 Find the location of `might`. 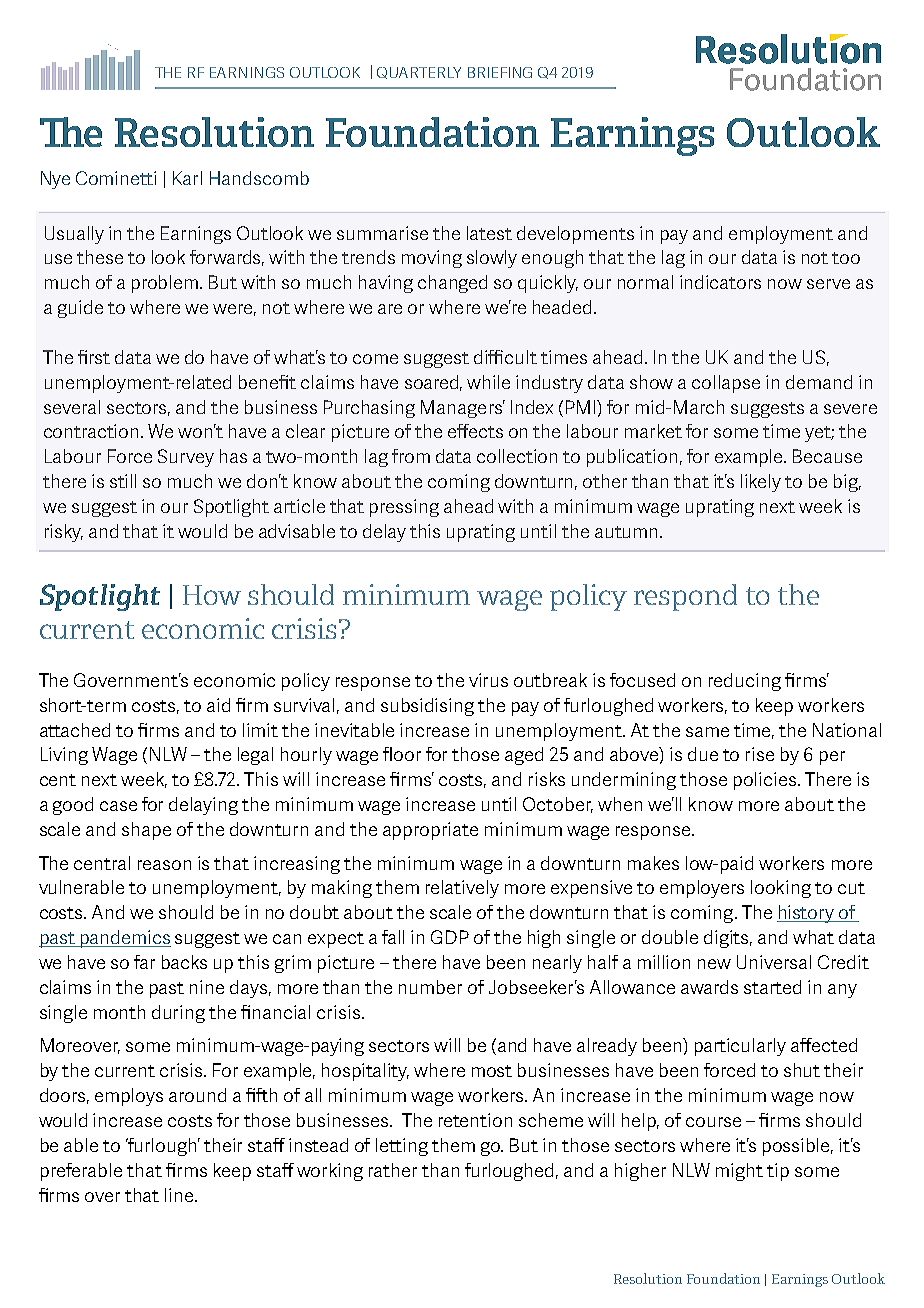

might is located at coordinates (739, 1172).
